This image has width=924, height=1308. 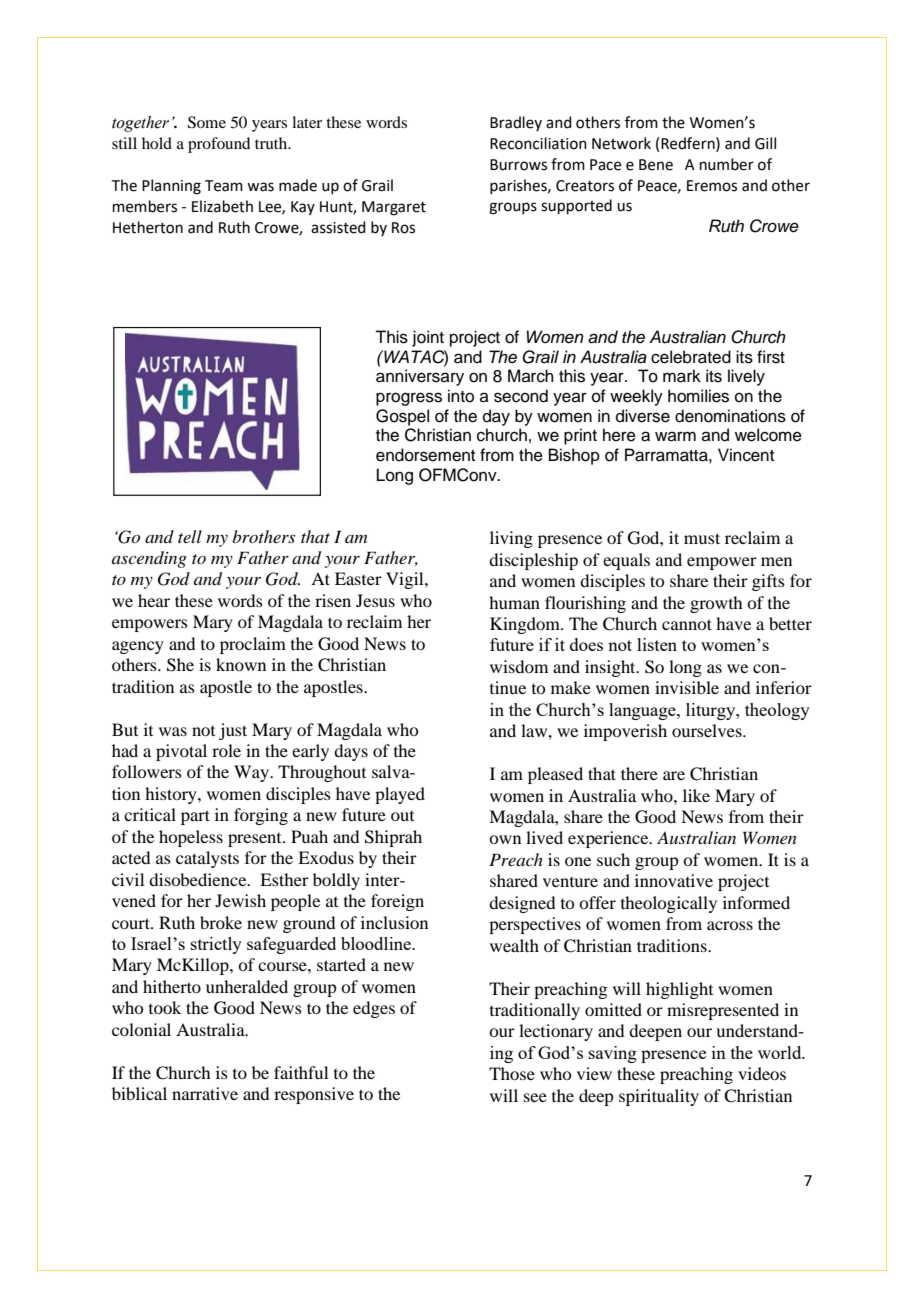 What do you see at coordinates (696, 795) in the image?
I see `like` at bounding box center [696, 795].
